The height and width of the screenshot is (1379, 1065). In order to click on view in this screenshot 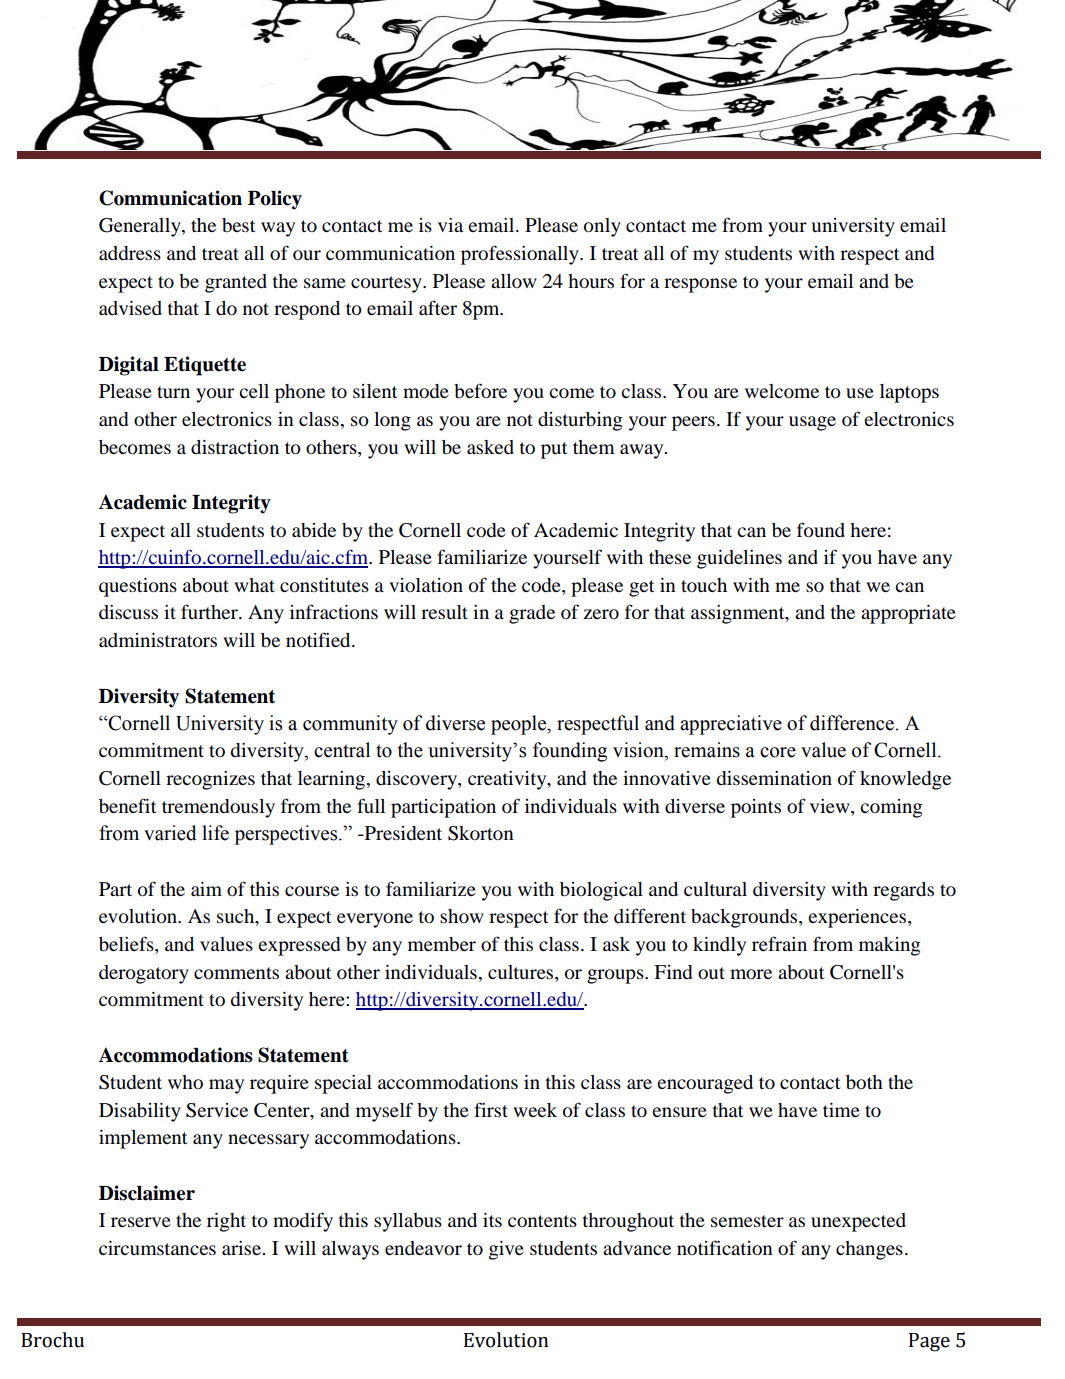, I will do `click(831, 806)`.
